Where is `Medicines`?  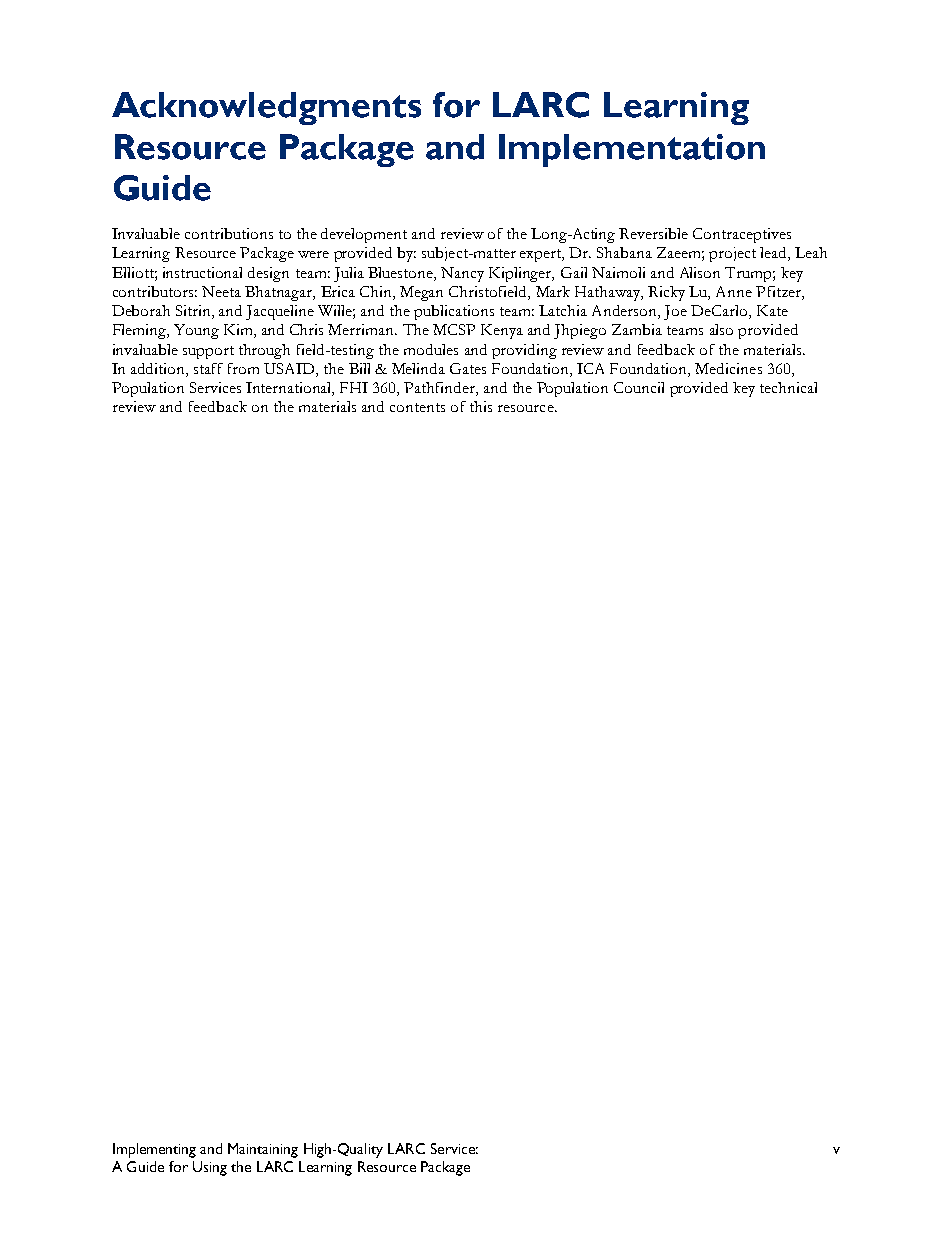
Medicines is located at coordinates (728, 368).
